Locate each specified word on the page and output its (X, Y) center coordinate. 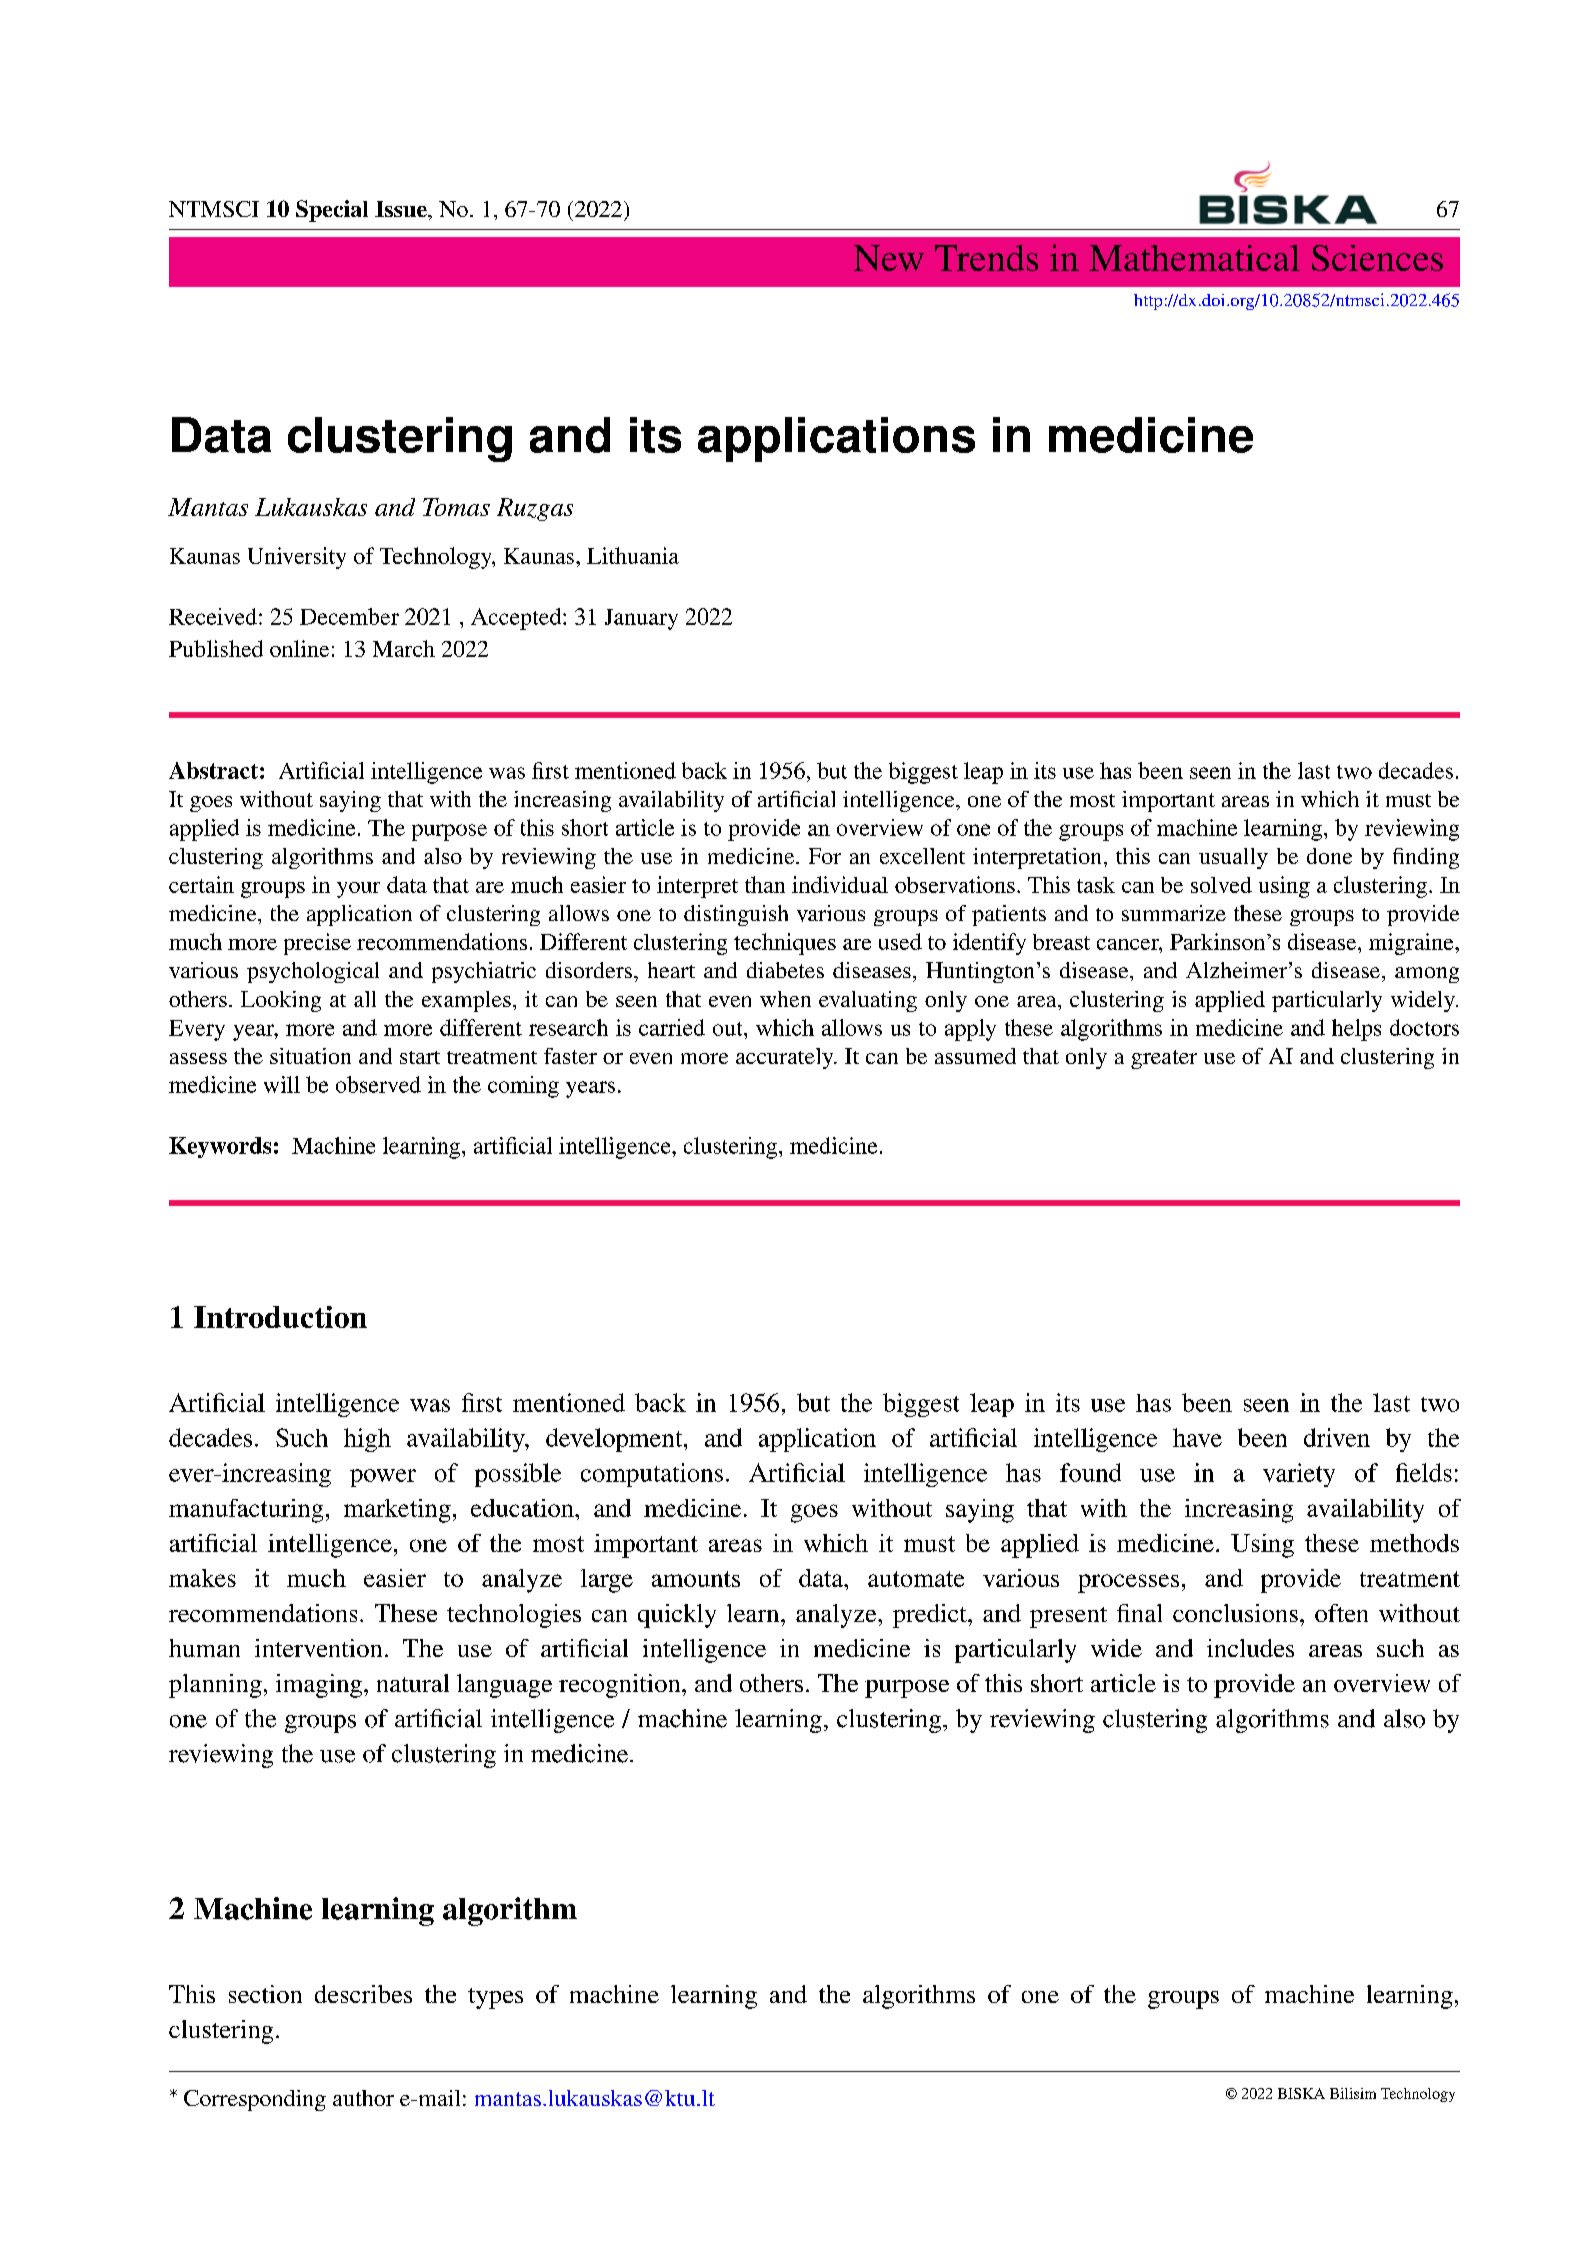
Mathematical (1194, 258)
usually (1233, 858)
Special (332, 211)
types (495, 1998)
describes (363, 1994)
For (825, 856)
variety (1299, 1475)
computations (652, 1475)
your (358, 890)
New (889, 258)
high (367, 1440)
